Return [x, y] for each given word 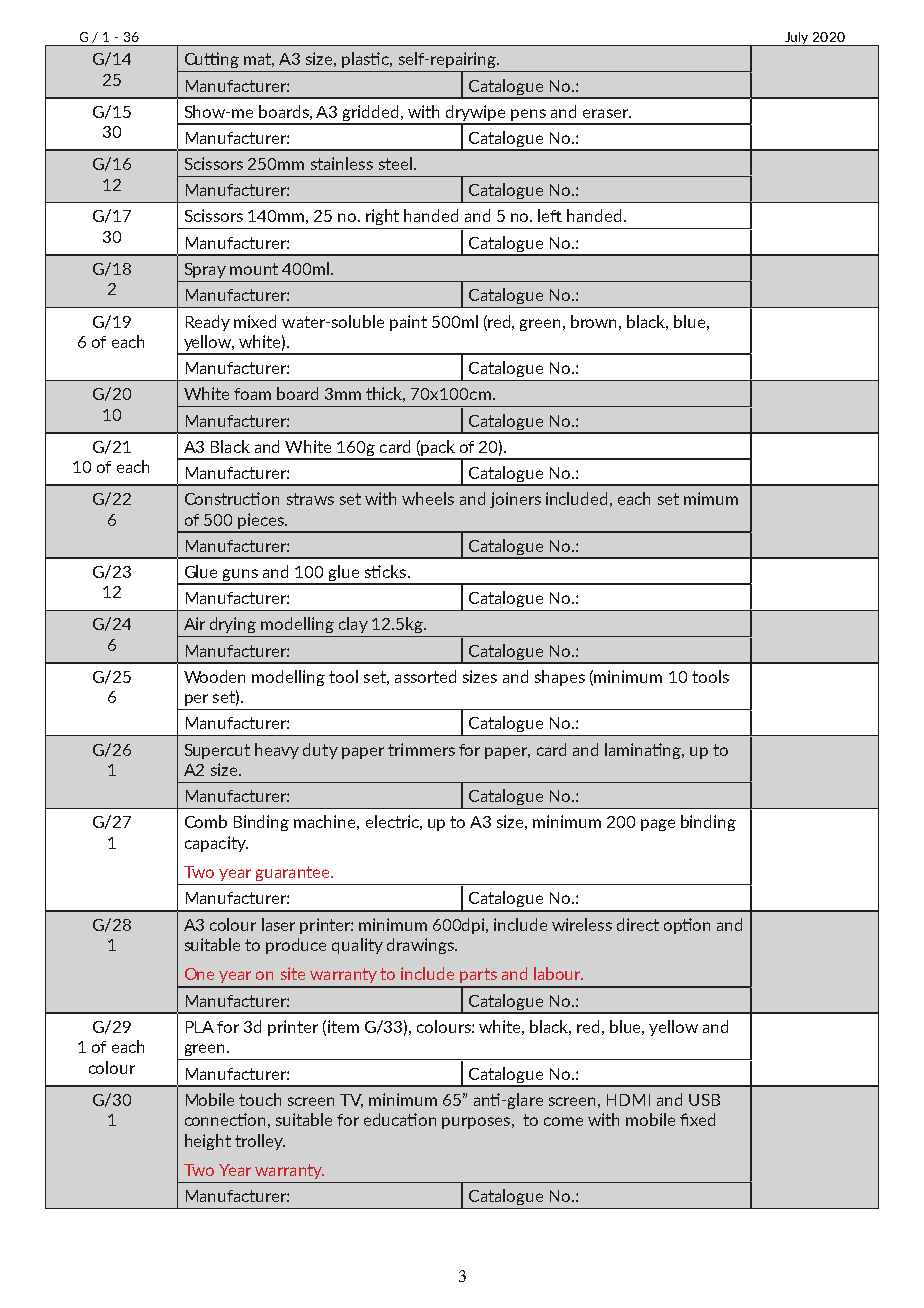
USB [704, 1100]
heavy [277, 751]
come [563, 1121]
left [550, 215]
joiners [515, 500]
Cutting [212, 60]
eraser [607, 113]
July [797, 39]
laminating [644, 751]
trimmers [421, 749]
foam [252, 394]
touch [260, 1099]
